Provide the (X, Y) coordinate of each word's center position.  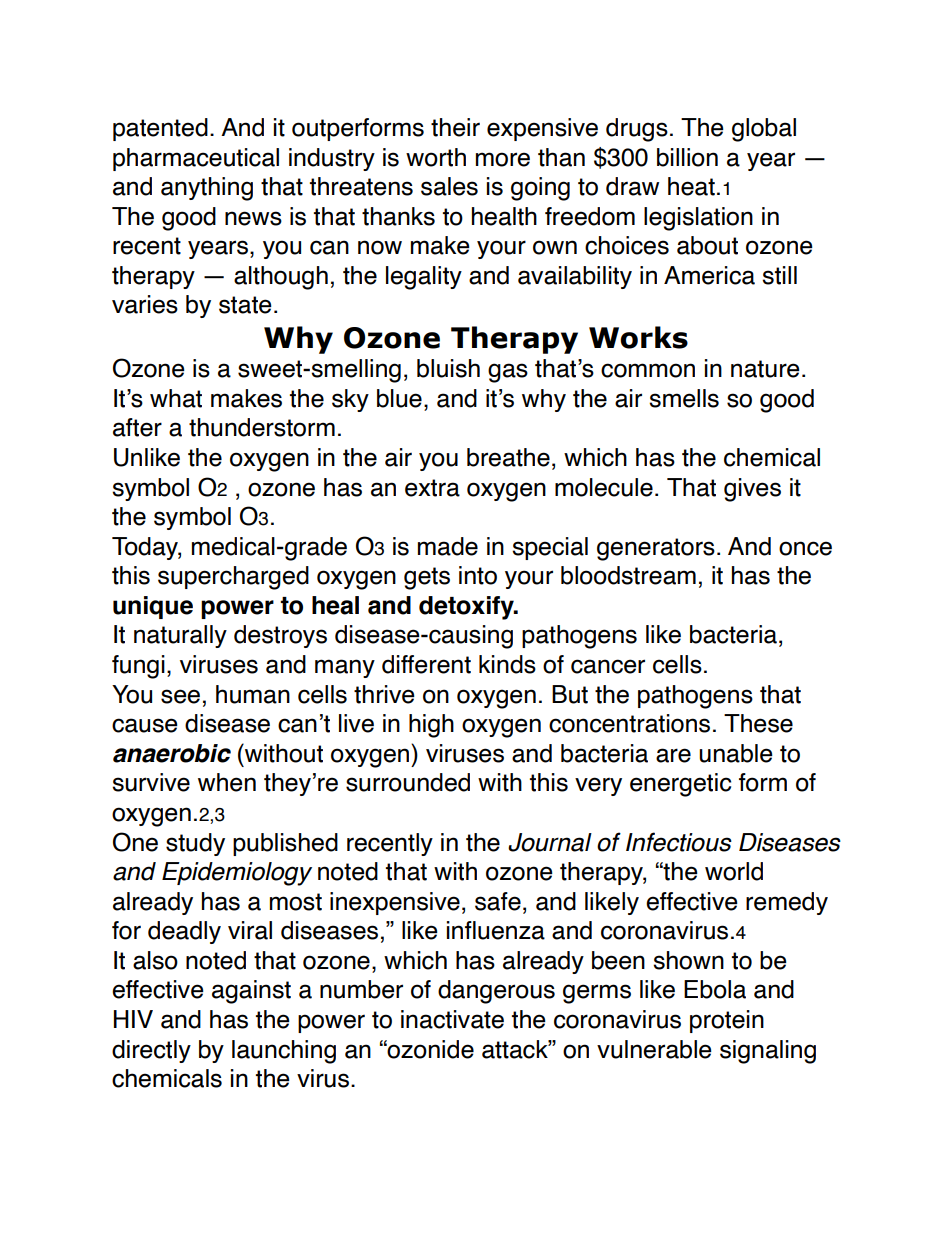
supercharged (233, 578)
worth (436, 157)
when (227, 782)
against (251, 992)
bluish (448, 368)
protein (727, 1021)
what (176, 398)
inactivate (452, 1019)
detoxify (467, 608)
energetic (680, 785)
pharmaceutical (196, 159)
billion (687, 157)
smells (684, 398)
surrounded (408, 782)
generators (656, 549)
